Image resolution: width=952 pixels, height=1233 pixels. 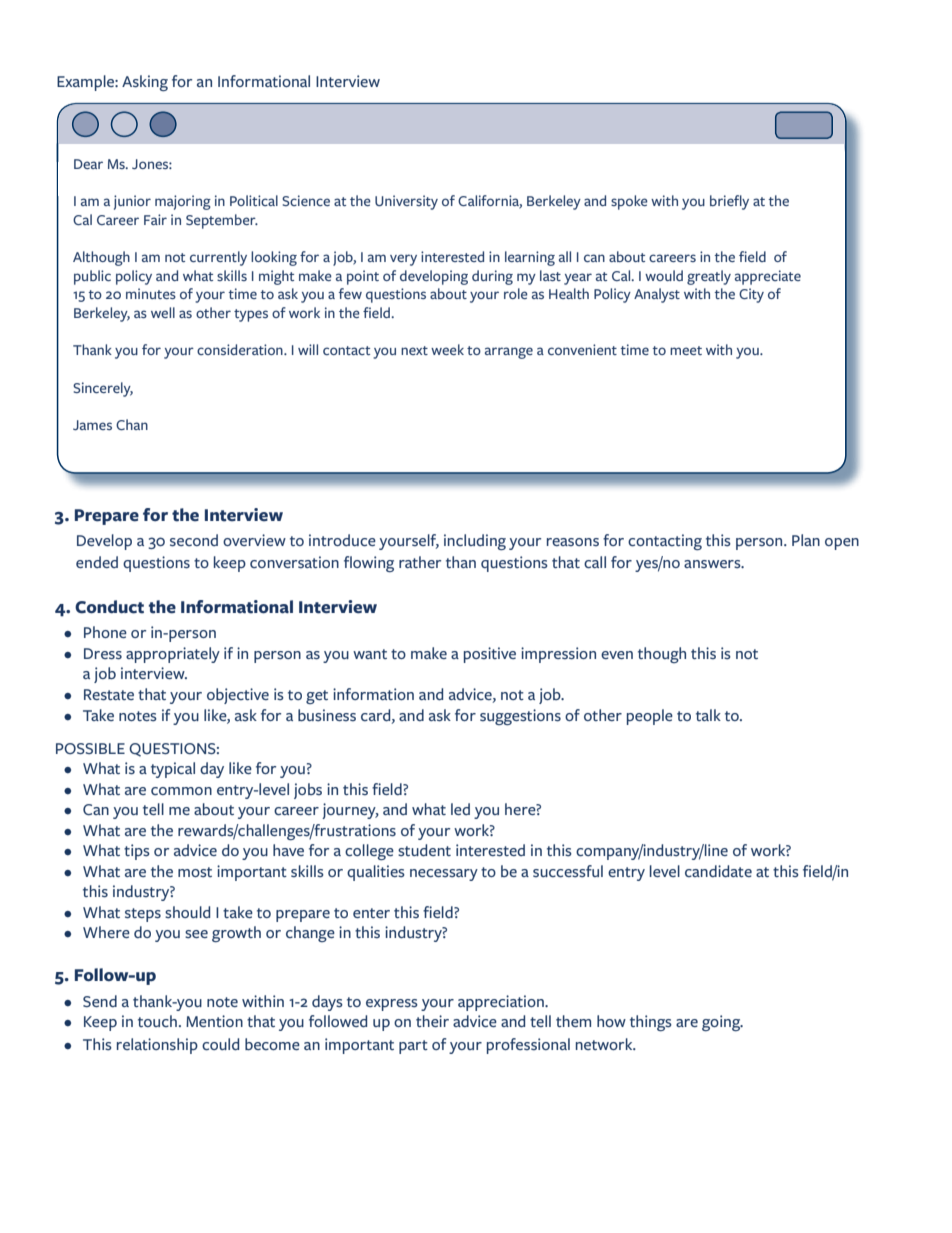 What do you see at coordinates (475, 542) in the screenshot?
I see `including` at bounding box center [475, 542].
